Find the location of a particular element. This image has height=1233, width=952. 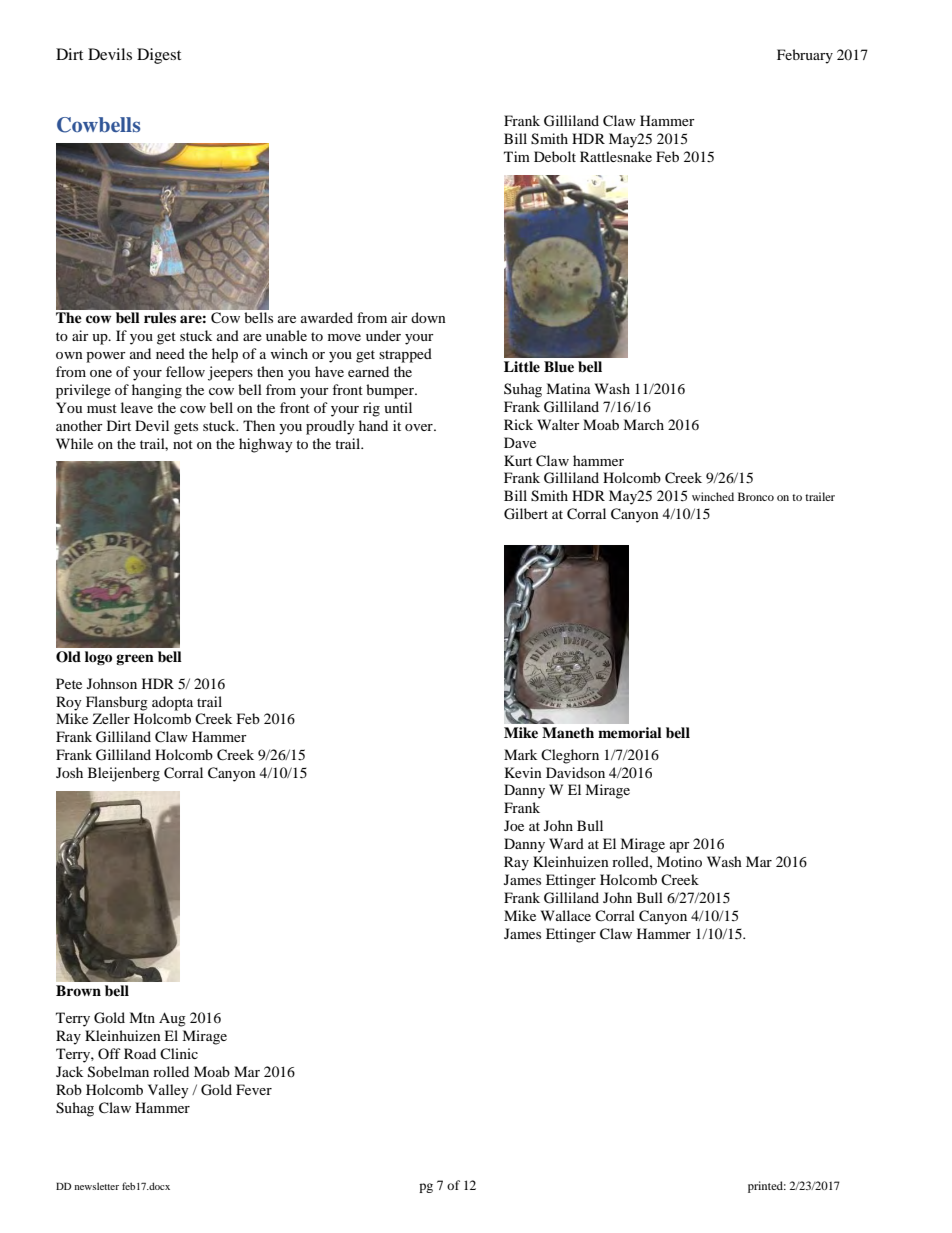

Wallace is located at coordinates (566, 915).
